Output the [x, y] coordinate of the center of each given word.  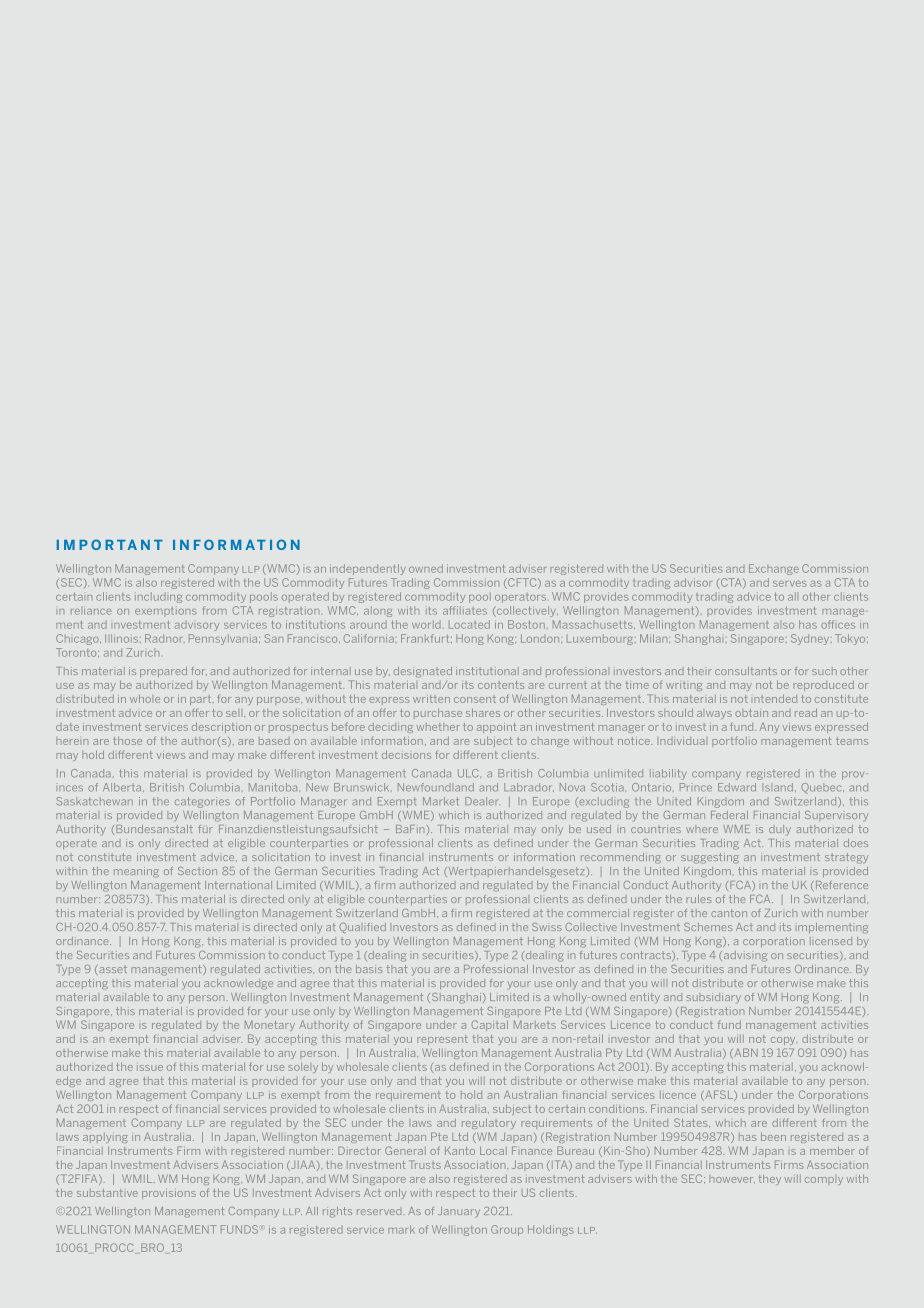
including [158, 597]
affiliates [465, 610]
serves [789, 584]
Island [779, 787]
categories [202, 802]
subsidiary [714, 998]
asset [112, 970]
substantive [107, 1193]
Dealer [482, 801]
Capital [490, 1025]
